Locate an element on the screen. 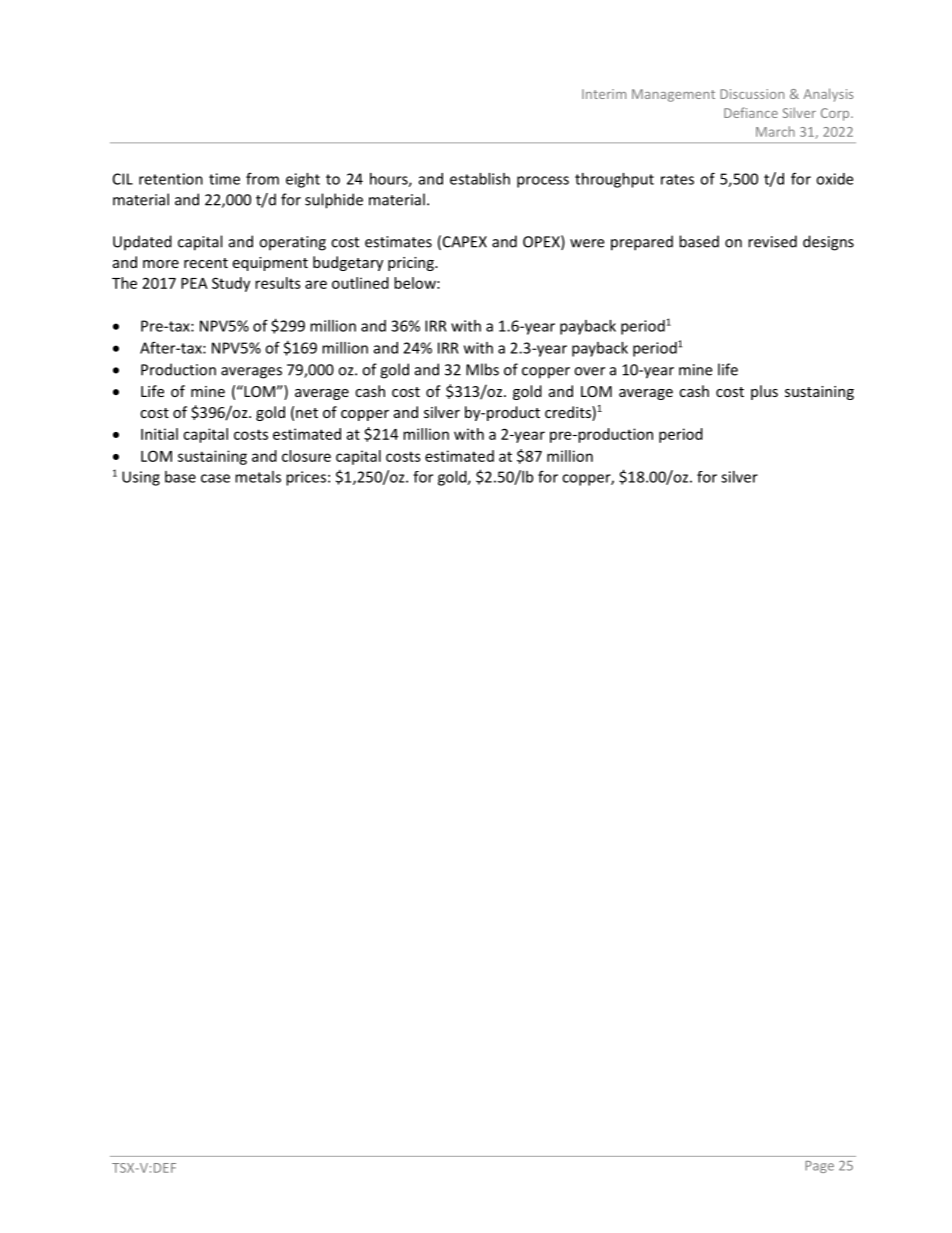  time is located at coordinates (224, 179).
